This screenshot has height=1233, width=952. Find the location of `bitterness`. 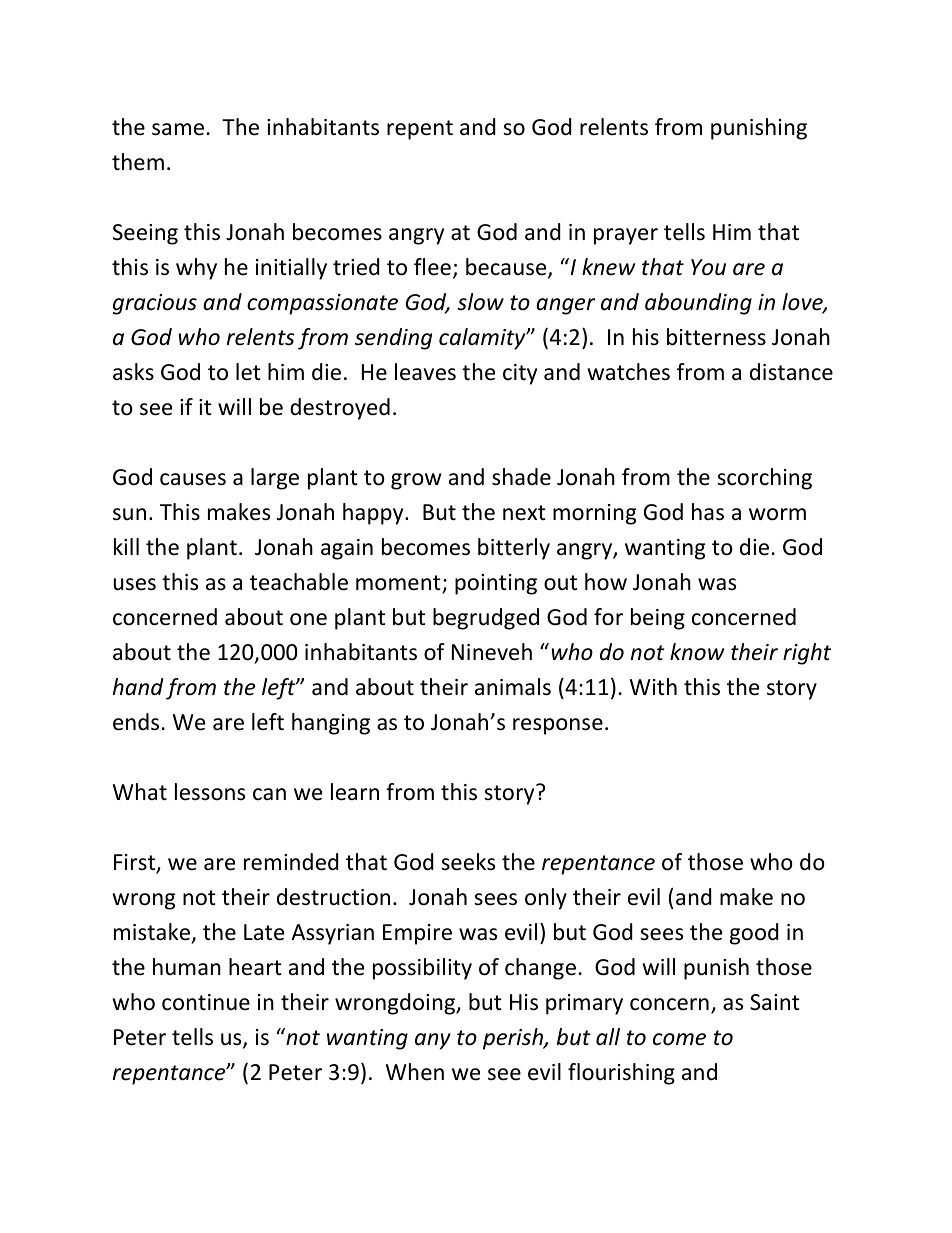

bitterness is located at coordinates (716, 337).
